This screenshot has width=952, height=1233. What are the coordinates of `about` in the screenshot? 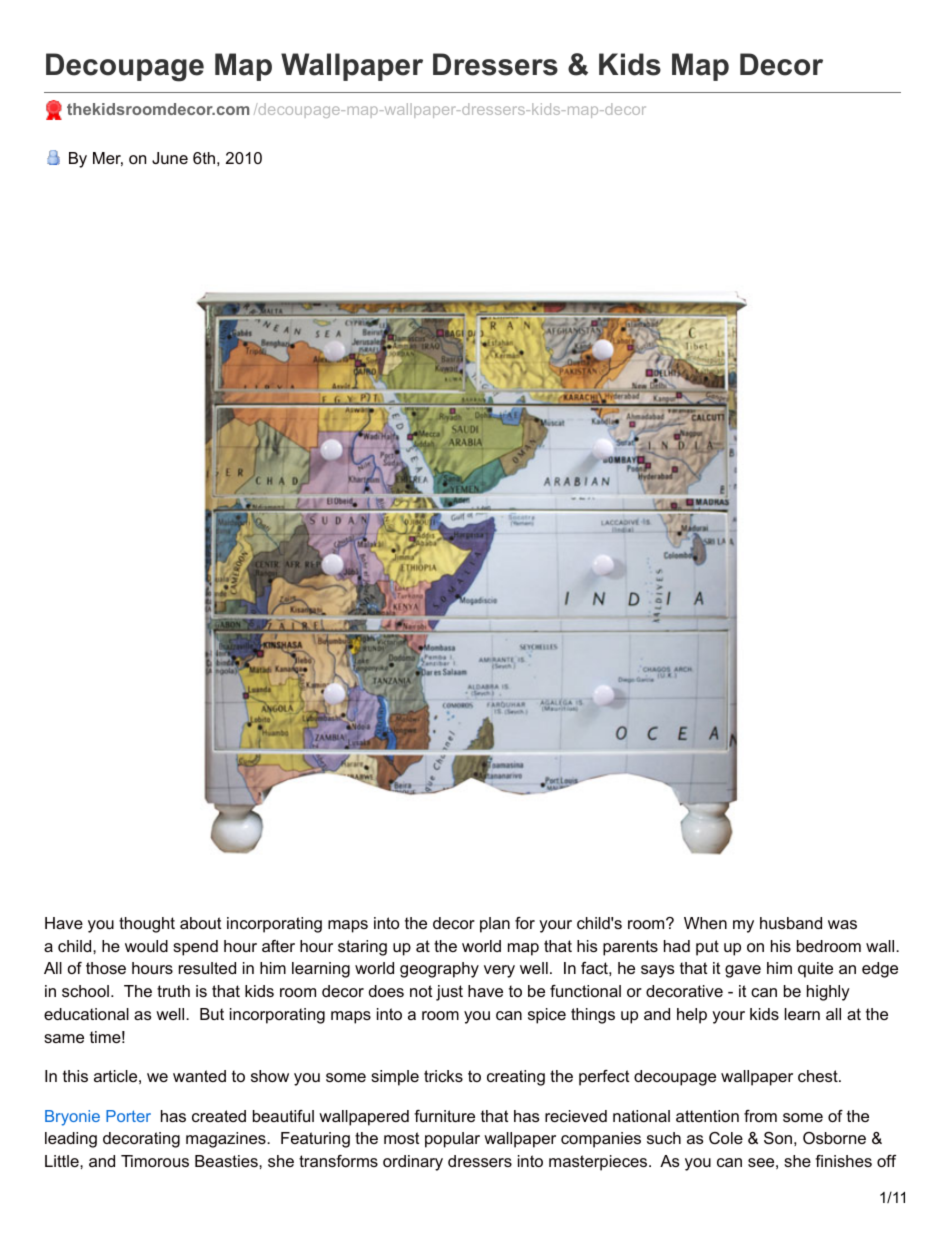 It's located at (201, 923).
